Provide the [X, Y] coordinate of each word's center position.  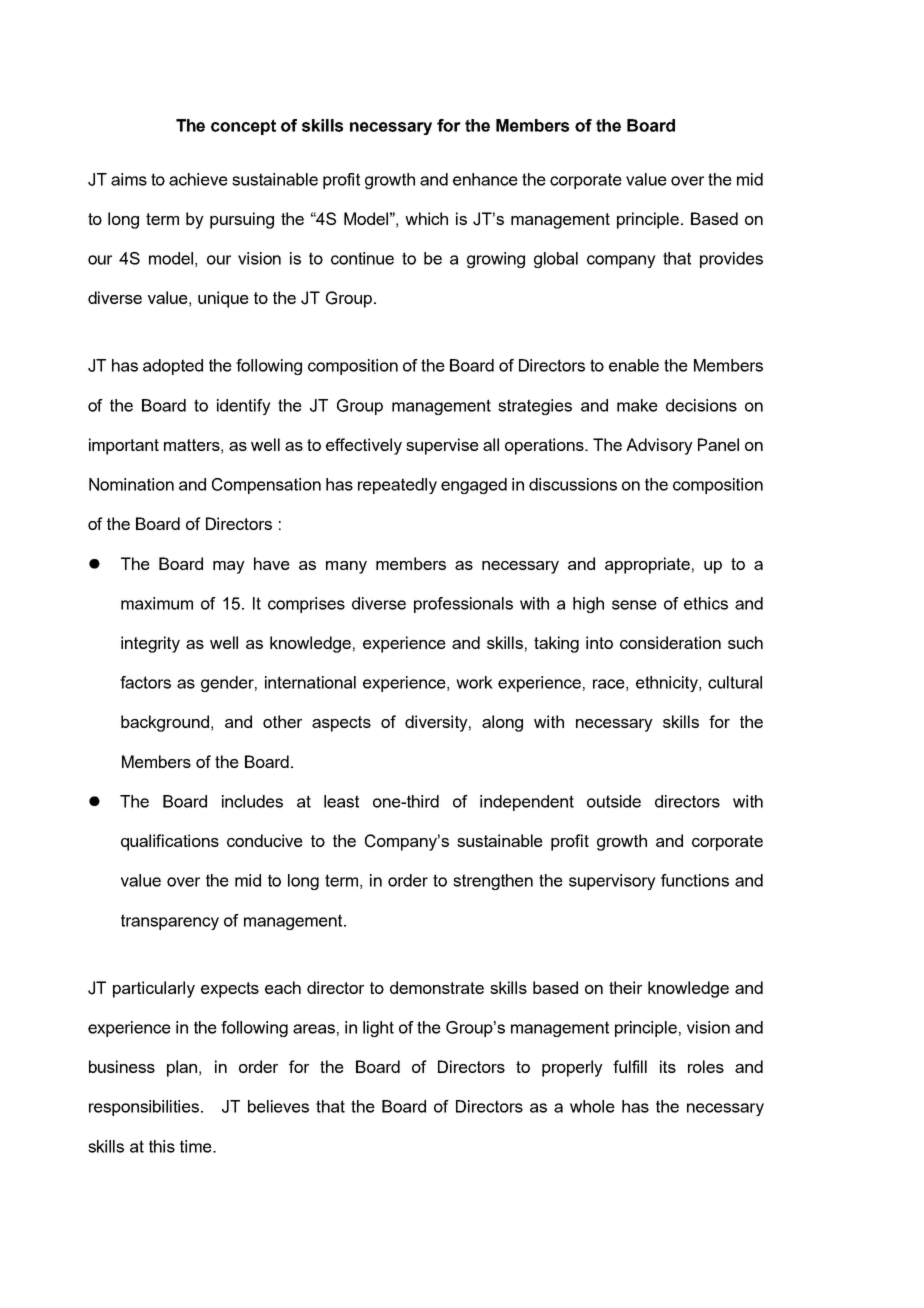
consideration [670, 642]
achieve [198, 179]
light [378, 1029]
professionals [463, 605]
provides [731, 260]
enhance [485, 179]
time [197, 1146]
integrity [150, 644]
